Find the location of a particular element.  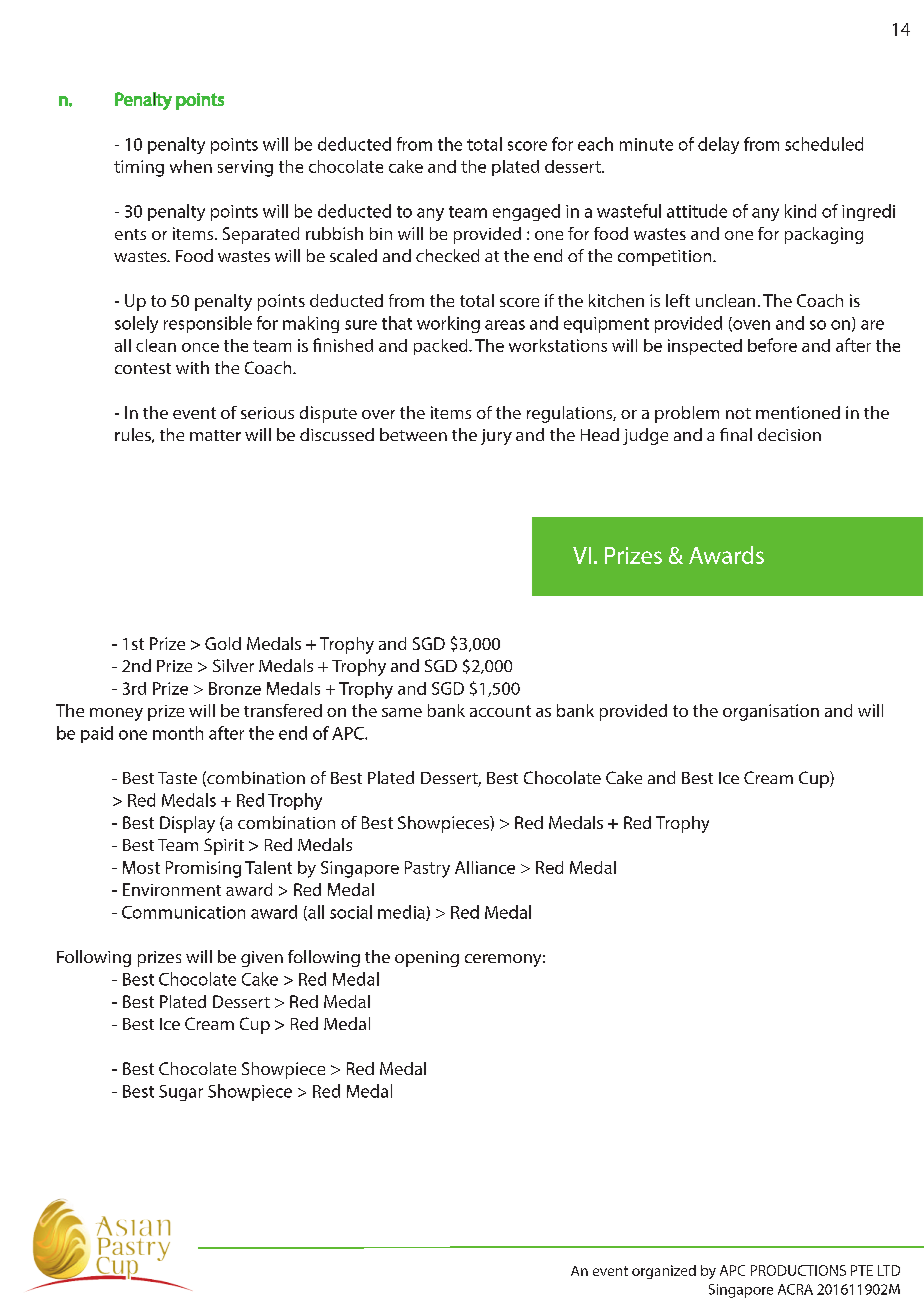

kind is located at coordinates (800, 211).
